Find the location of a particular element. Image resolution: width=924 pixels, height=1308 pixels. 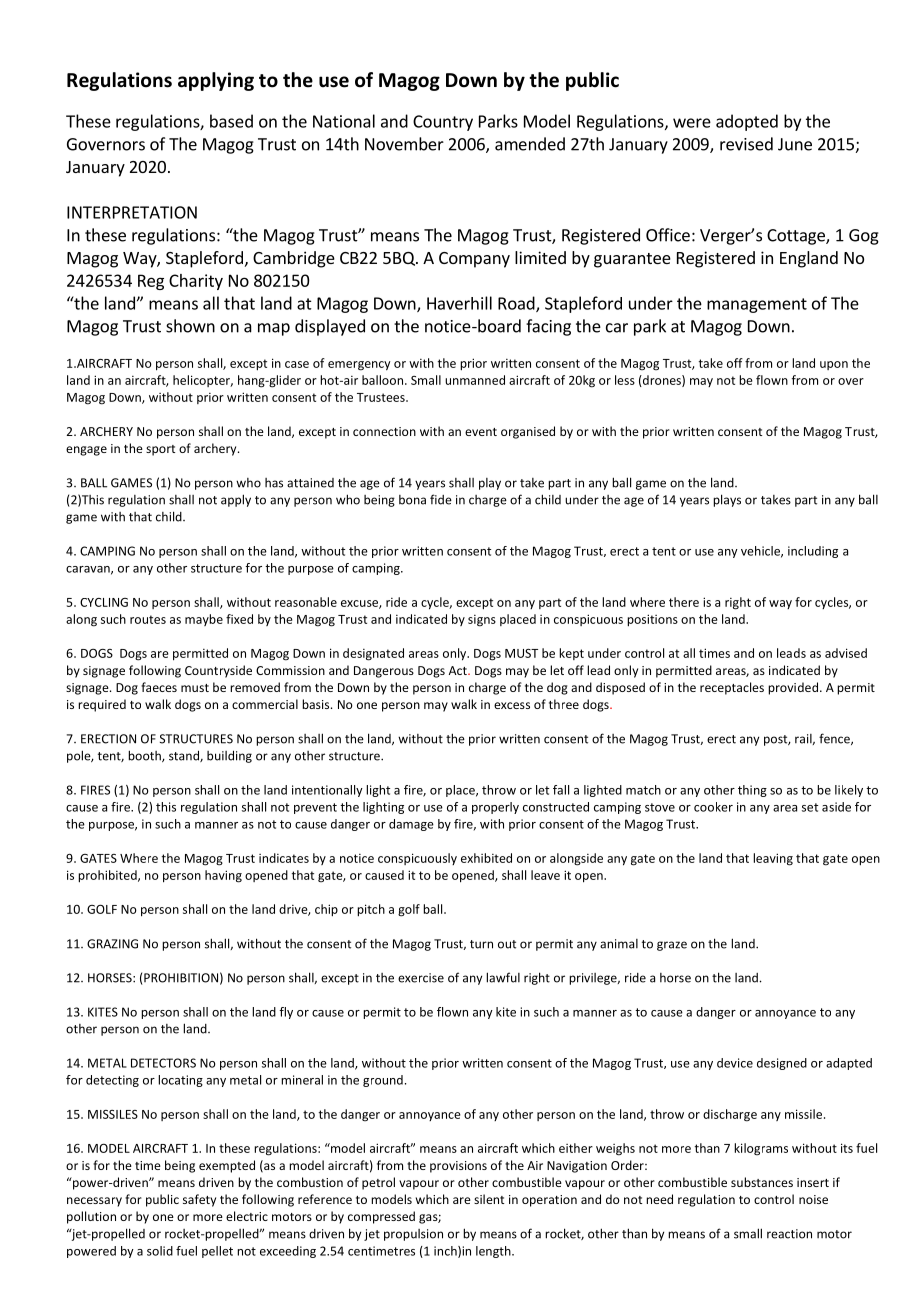

receptacles is located at coordinates (732, 688).
